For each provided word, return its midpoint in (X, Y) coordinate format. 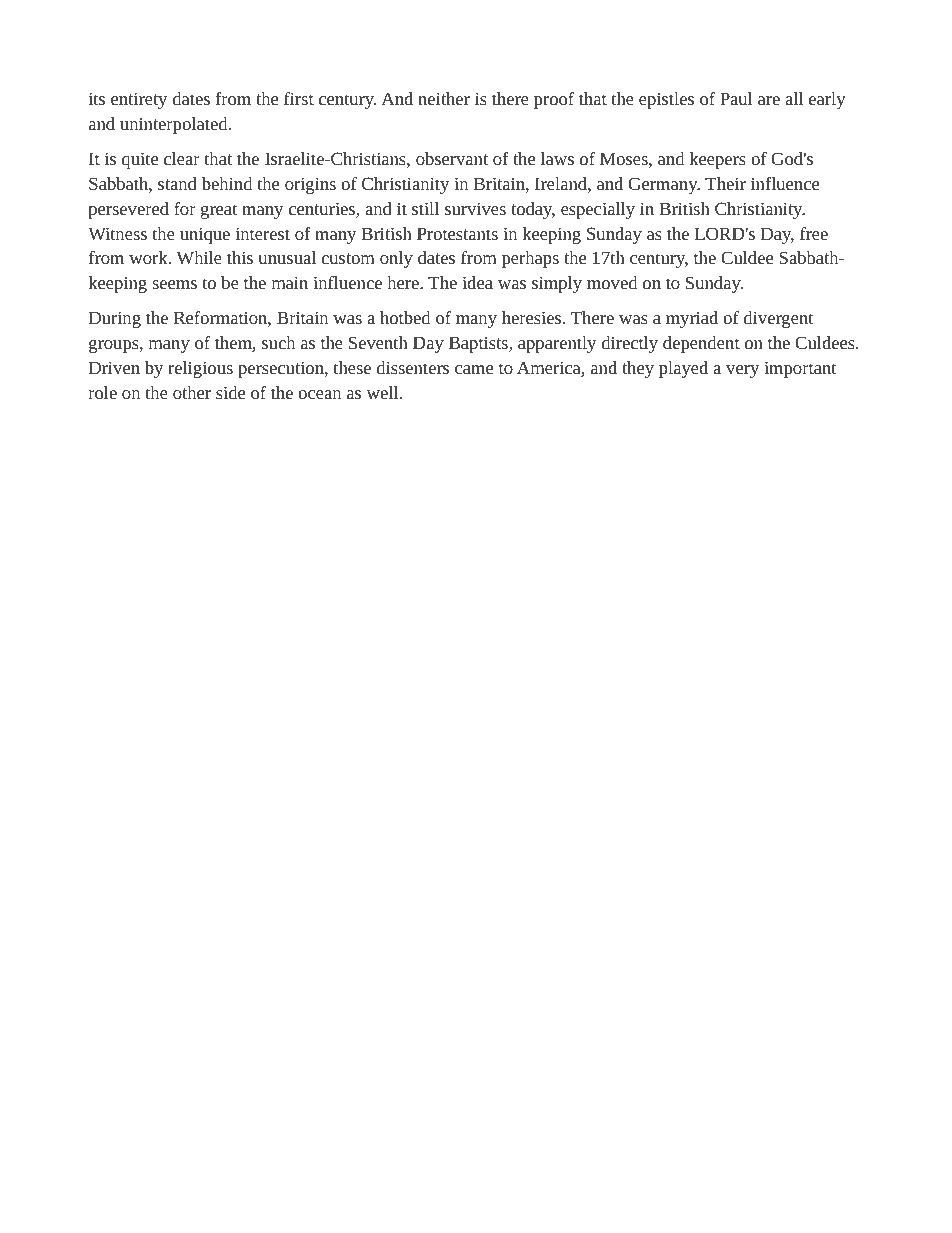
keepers (718, 160)
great (219, 211)
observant (452, 158)
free (814, 233)
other (192, 392)
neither (444, 98)
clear (182, 158)
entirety (139, 100)
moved (612, 282)
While (199, 257)
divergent (779, 319)
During (115, 319)
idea (477, 282)
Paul (736, 98)
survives (475, 208)
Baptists (479, 344)
